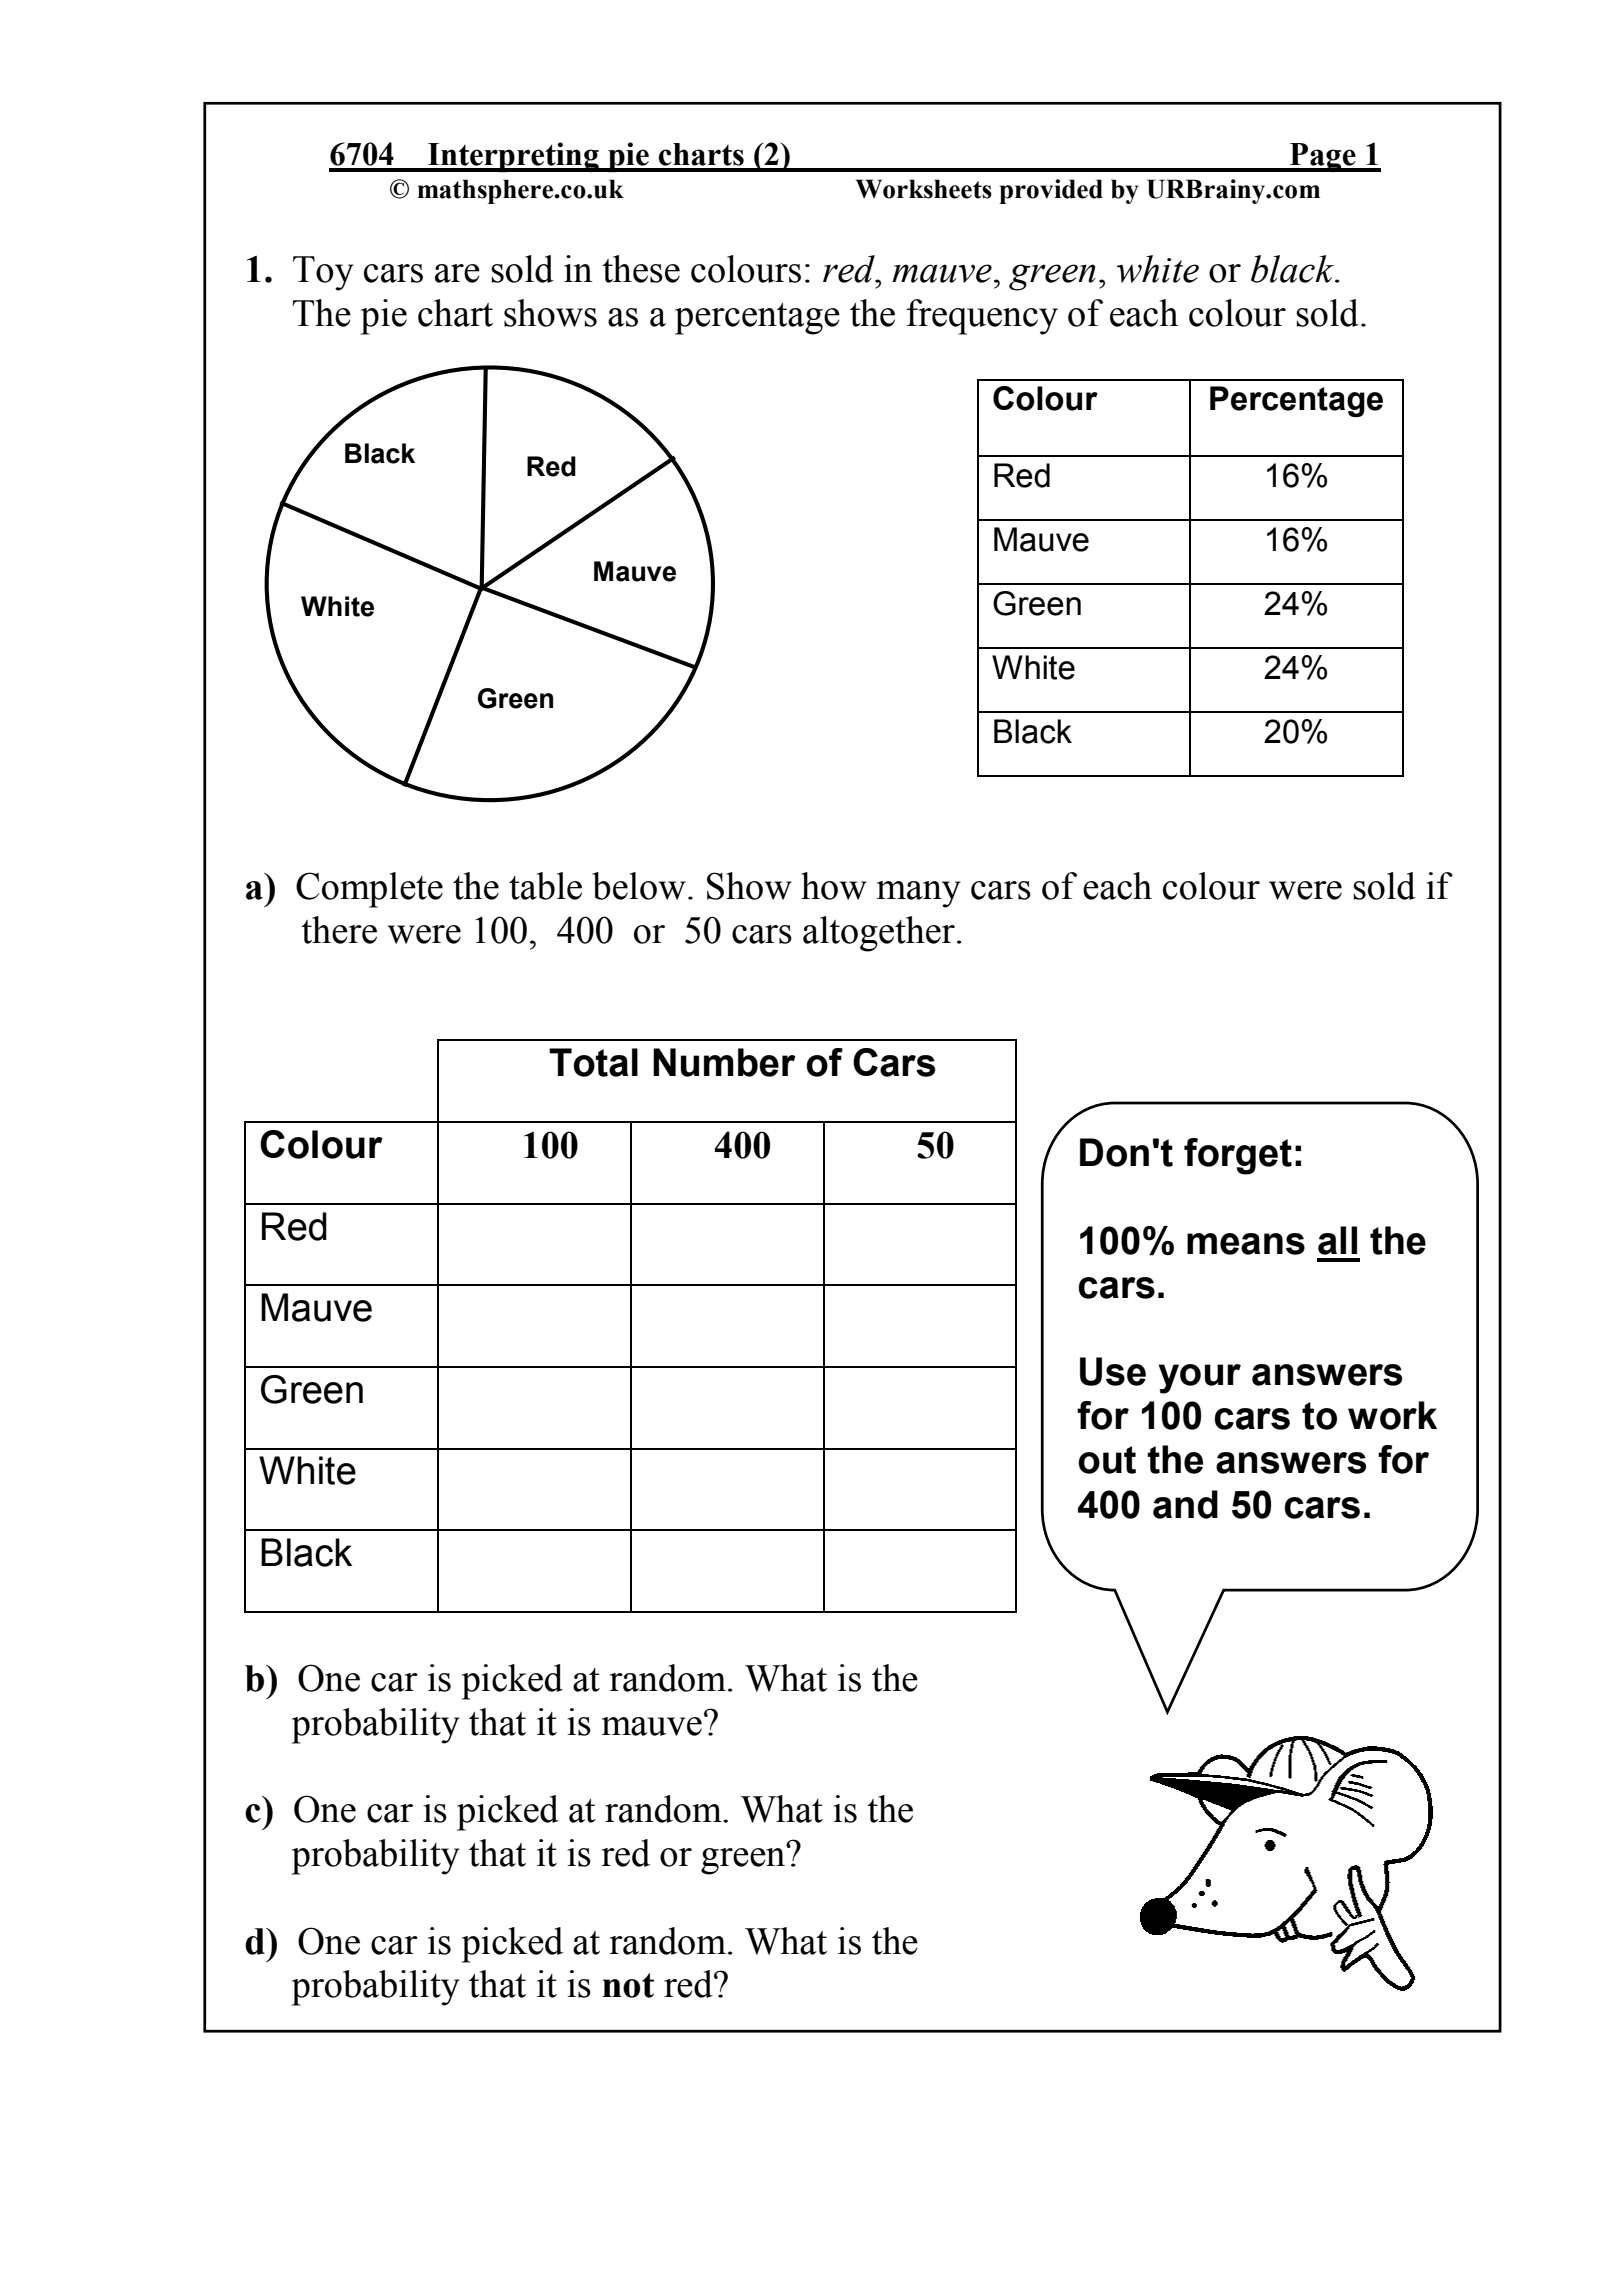 Image resolution: width=1620 pixels, height=2291 pixels. Describe the element at coordinates (457, 273) in the document. I see `are` at that location.
